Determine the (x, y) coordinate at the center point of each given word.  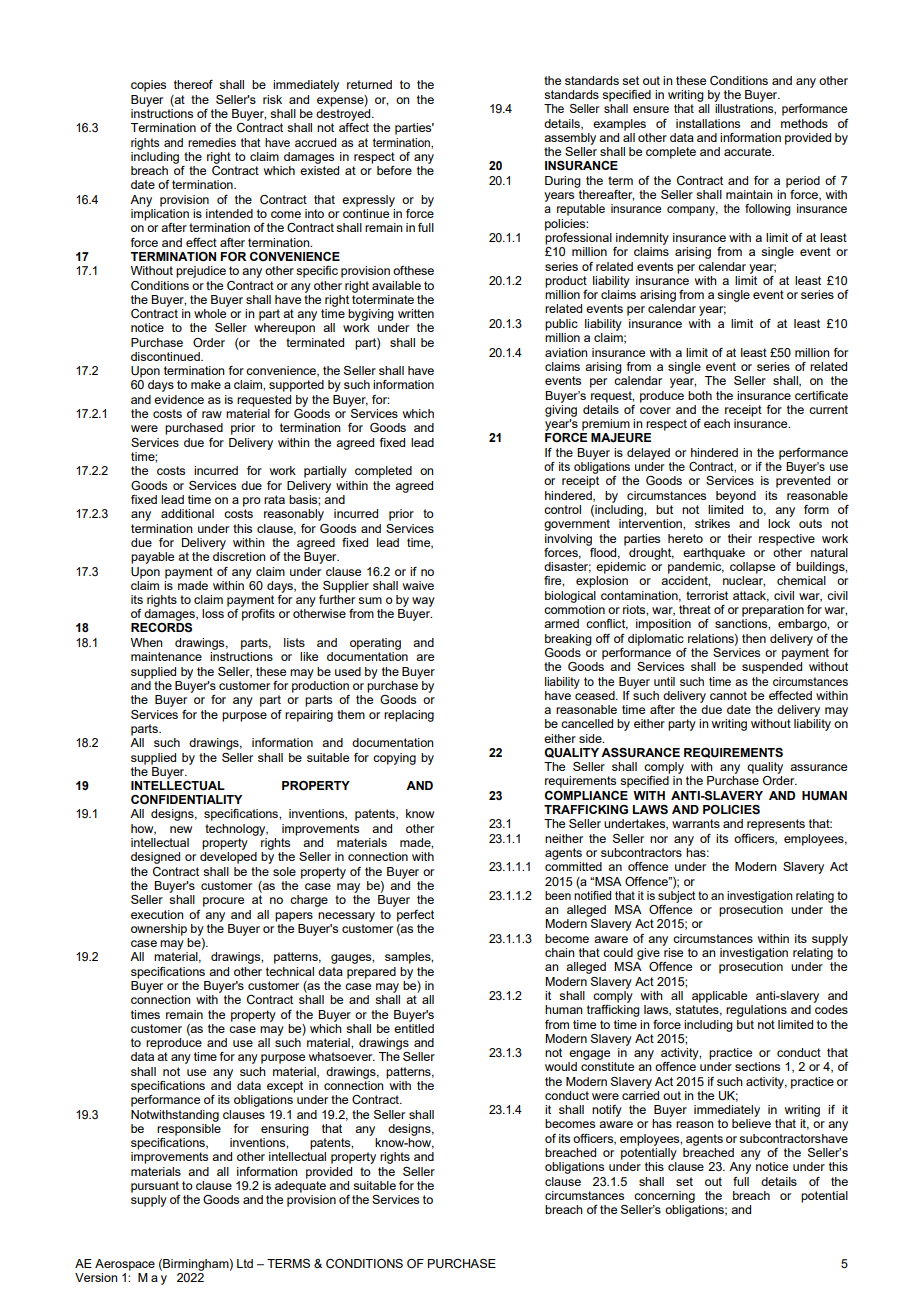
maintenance (166, 656)
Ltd (245, 1263)
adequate (300, 1185)
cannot (728, 695)
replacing (409, 716)
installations (708, 123)
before (394, 170)
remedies (212, 142)
